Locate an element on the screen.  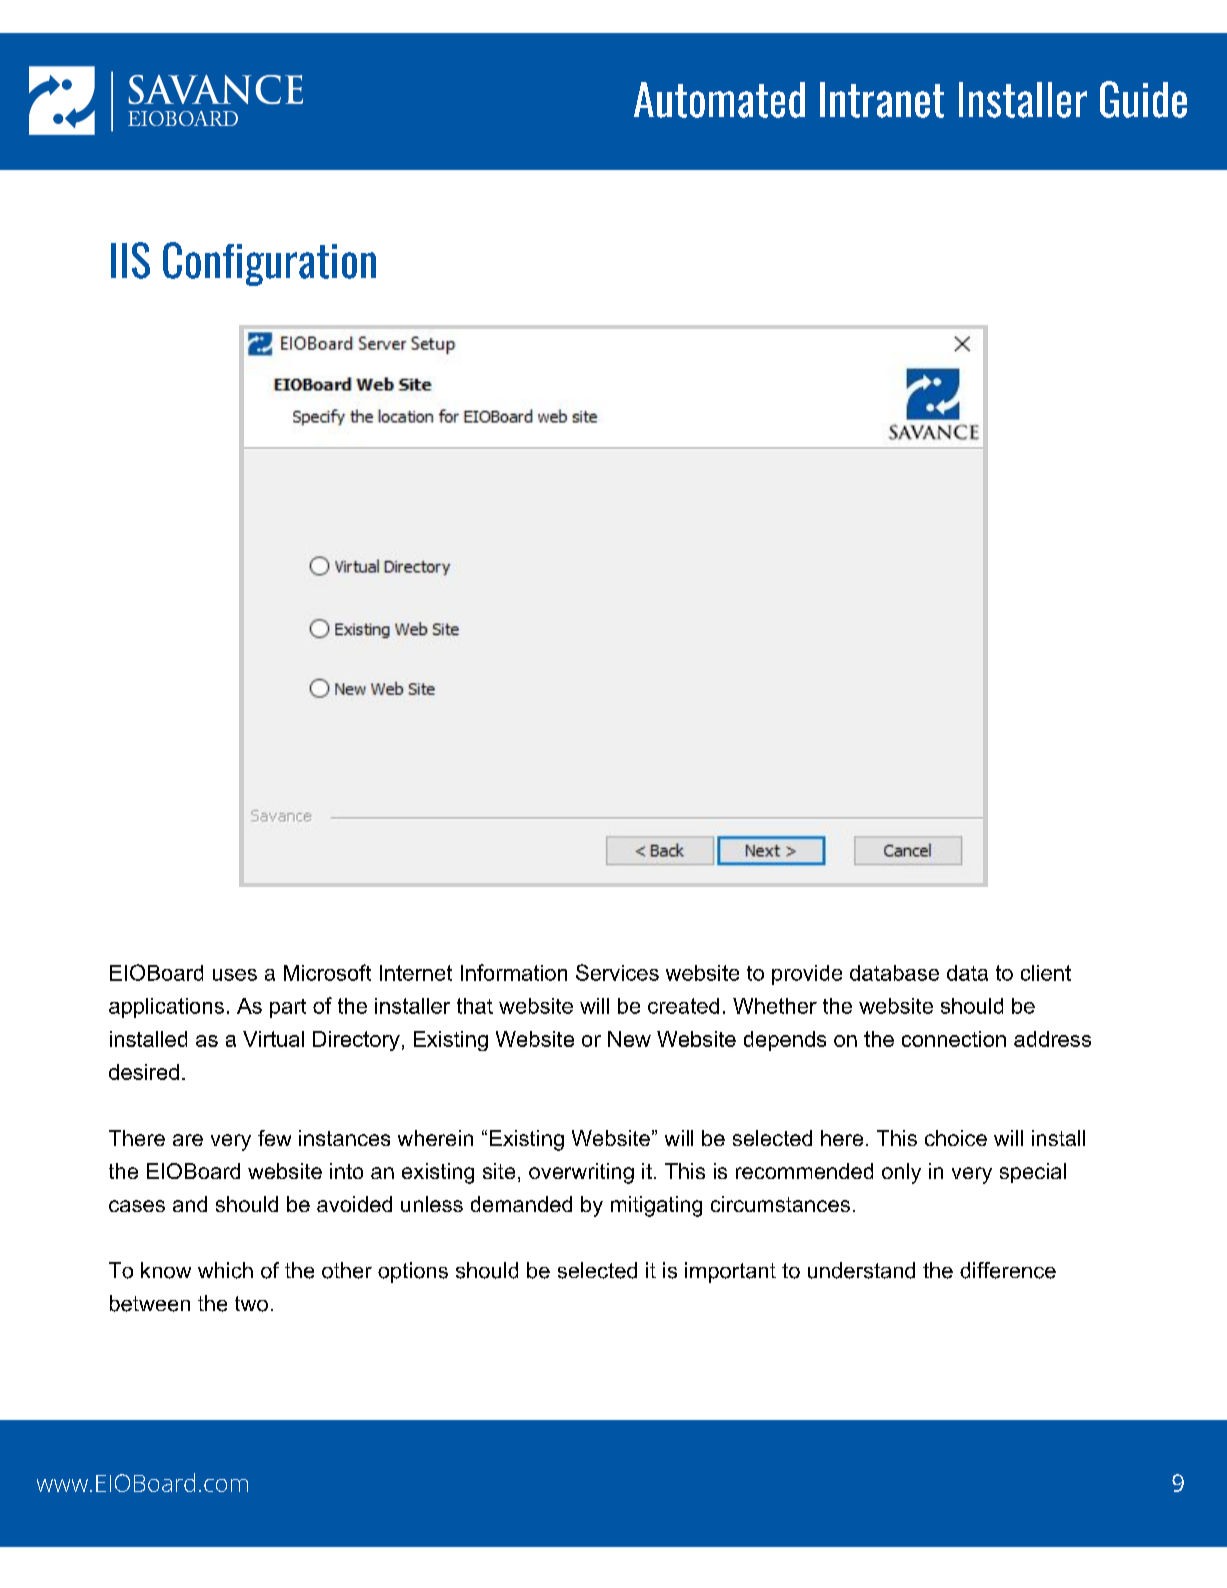
Microsoft is located at coordinates (327, 972).
